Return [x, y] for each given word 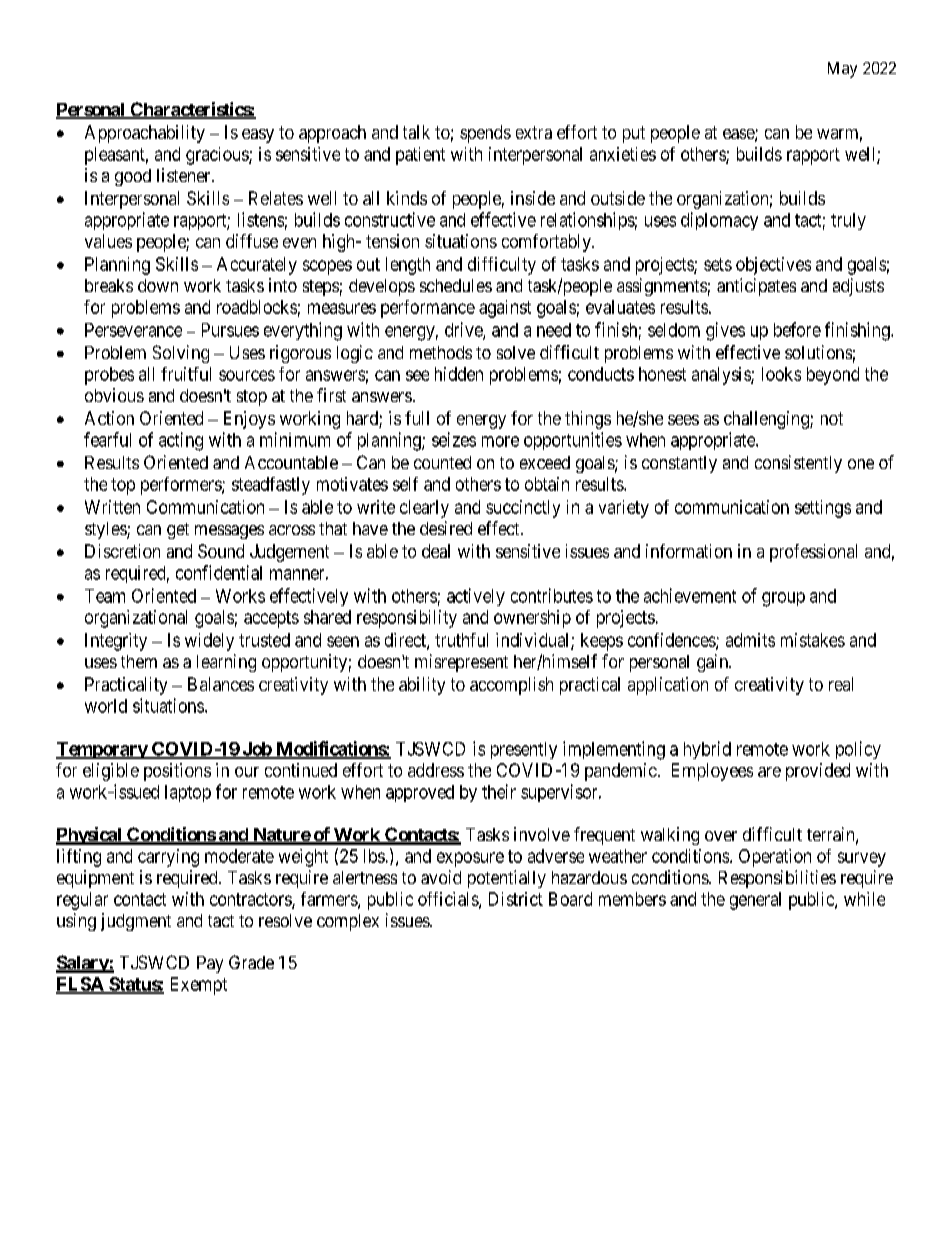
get [178, 531]
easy [258, 136]
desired [446, 528]
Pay [210, 964]
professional [813, 553]
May [842, 70]
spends [485, 134]
